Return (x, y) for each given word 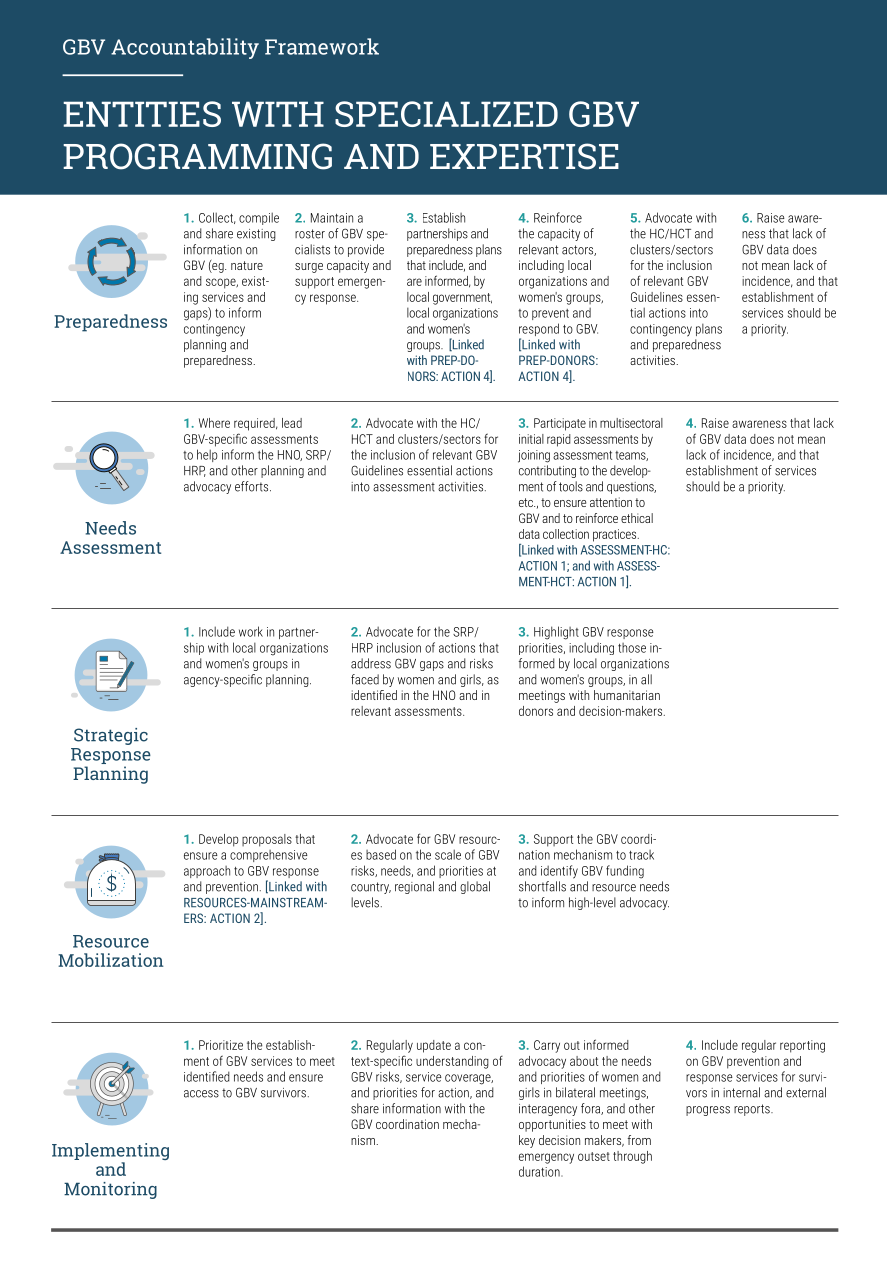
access (201, 1094)
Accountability (185, 48)
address (371, 663)
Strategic (111, 736)
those (632, 648)
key (527, 1141)
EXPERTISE (524, 156)
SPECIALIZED (446, 114)
